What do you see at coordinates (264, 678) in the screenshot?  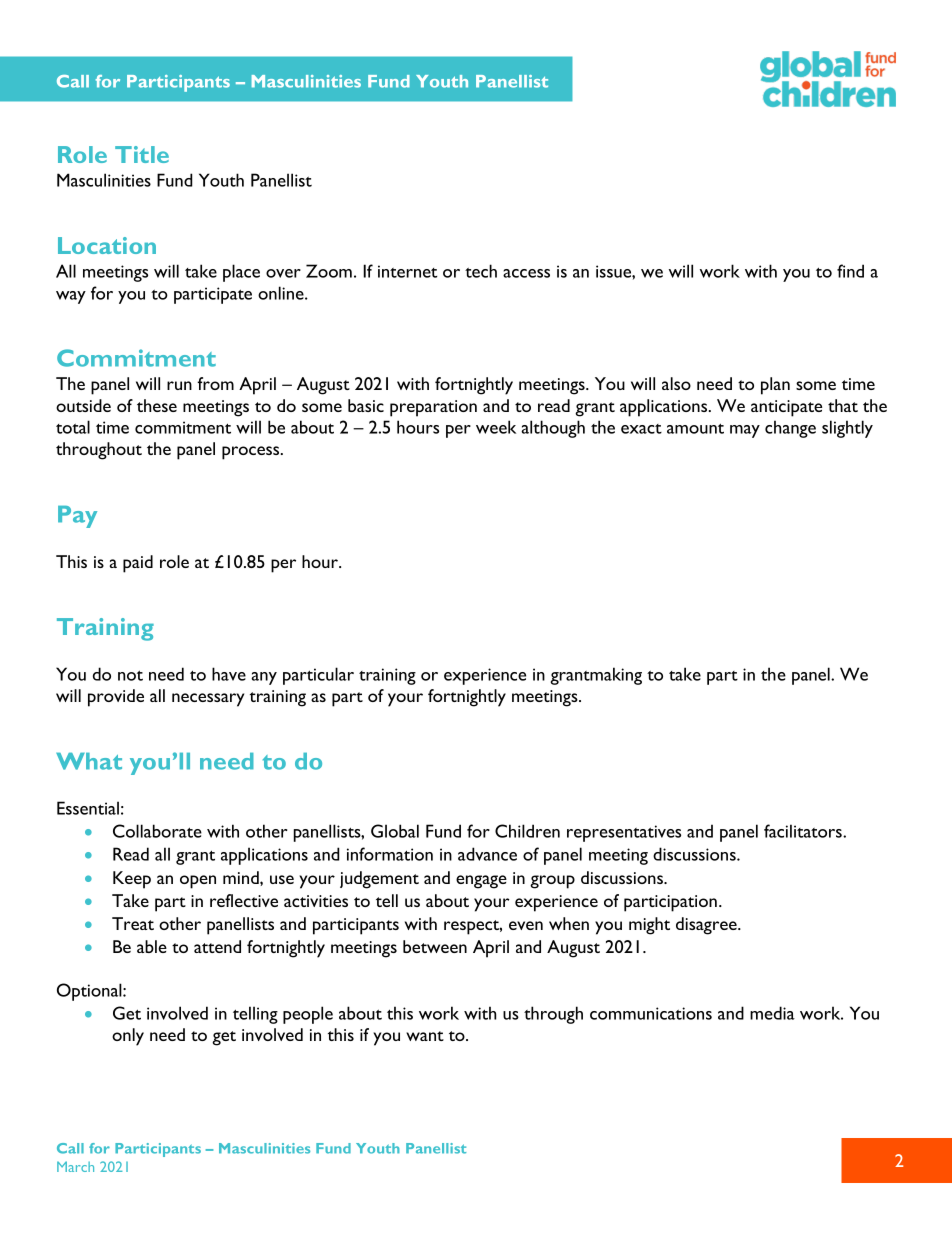 I see `any` at bounding box center [264, 678].
